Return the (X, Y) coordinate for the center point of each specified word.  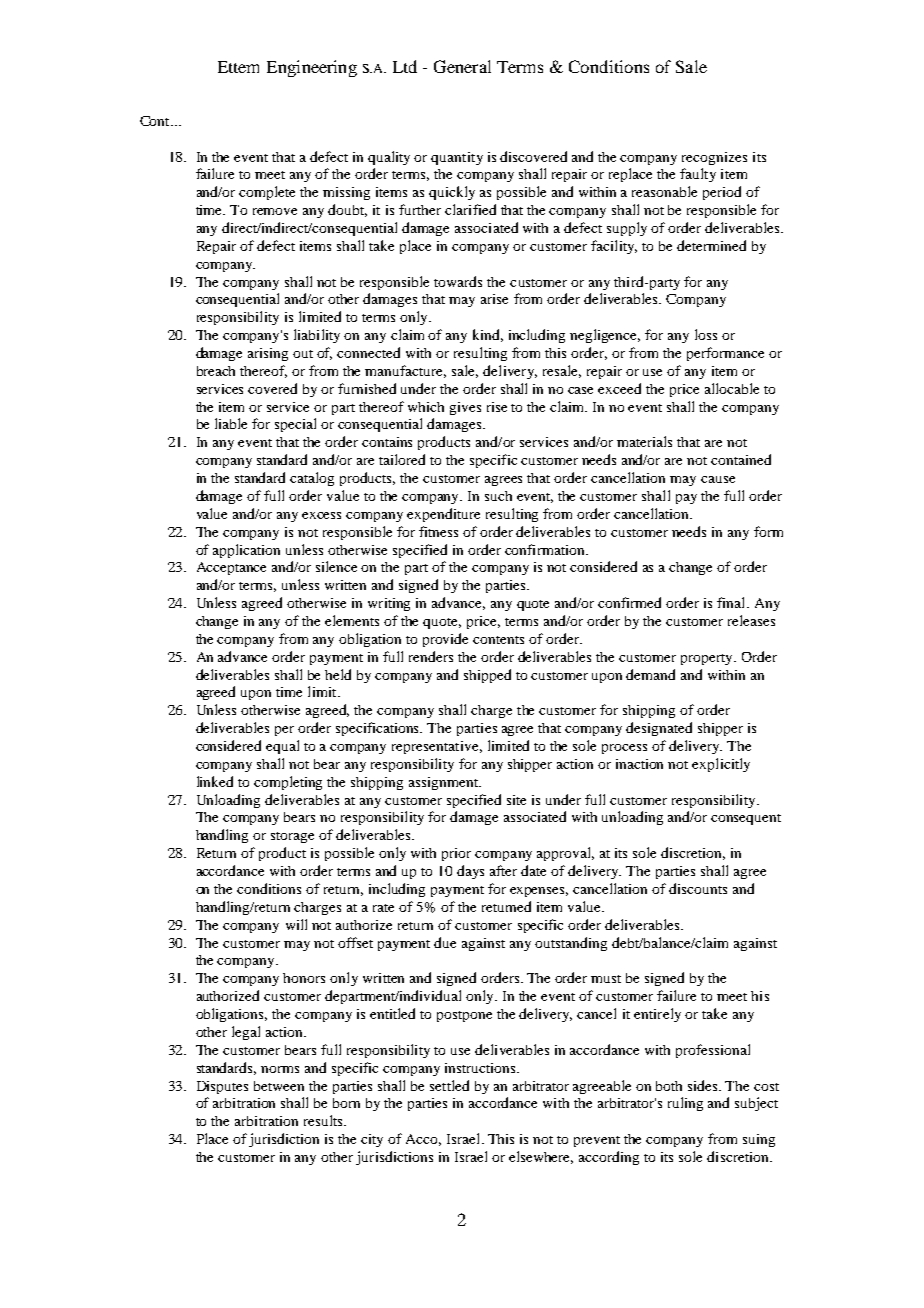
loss (706, 334)
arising (268, 354)
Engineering (312, 68)
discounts (698, 888)
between (279, 1086)
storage (292, 837)
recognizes (714, 158)
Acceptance (231, 568)
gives (465, 408)
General (462, 66)
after (503, 870)
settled (449, 1085)
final (732, 602)
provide (445, 640)
